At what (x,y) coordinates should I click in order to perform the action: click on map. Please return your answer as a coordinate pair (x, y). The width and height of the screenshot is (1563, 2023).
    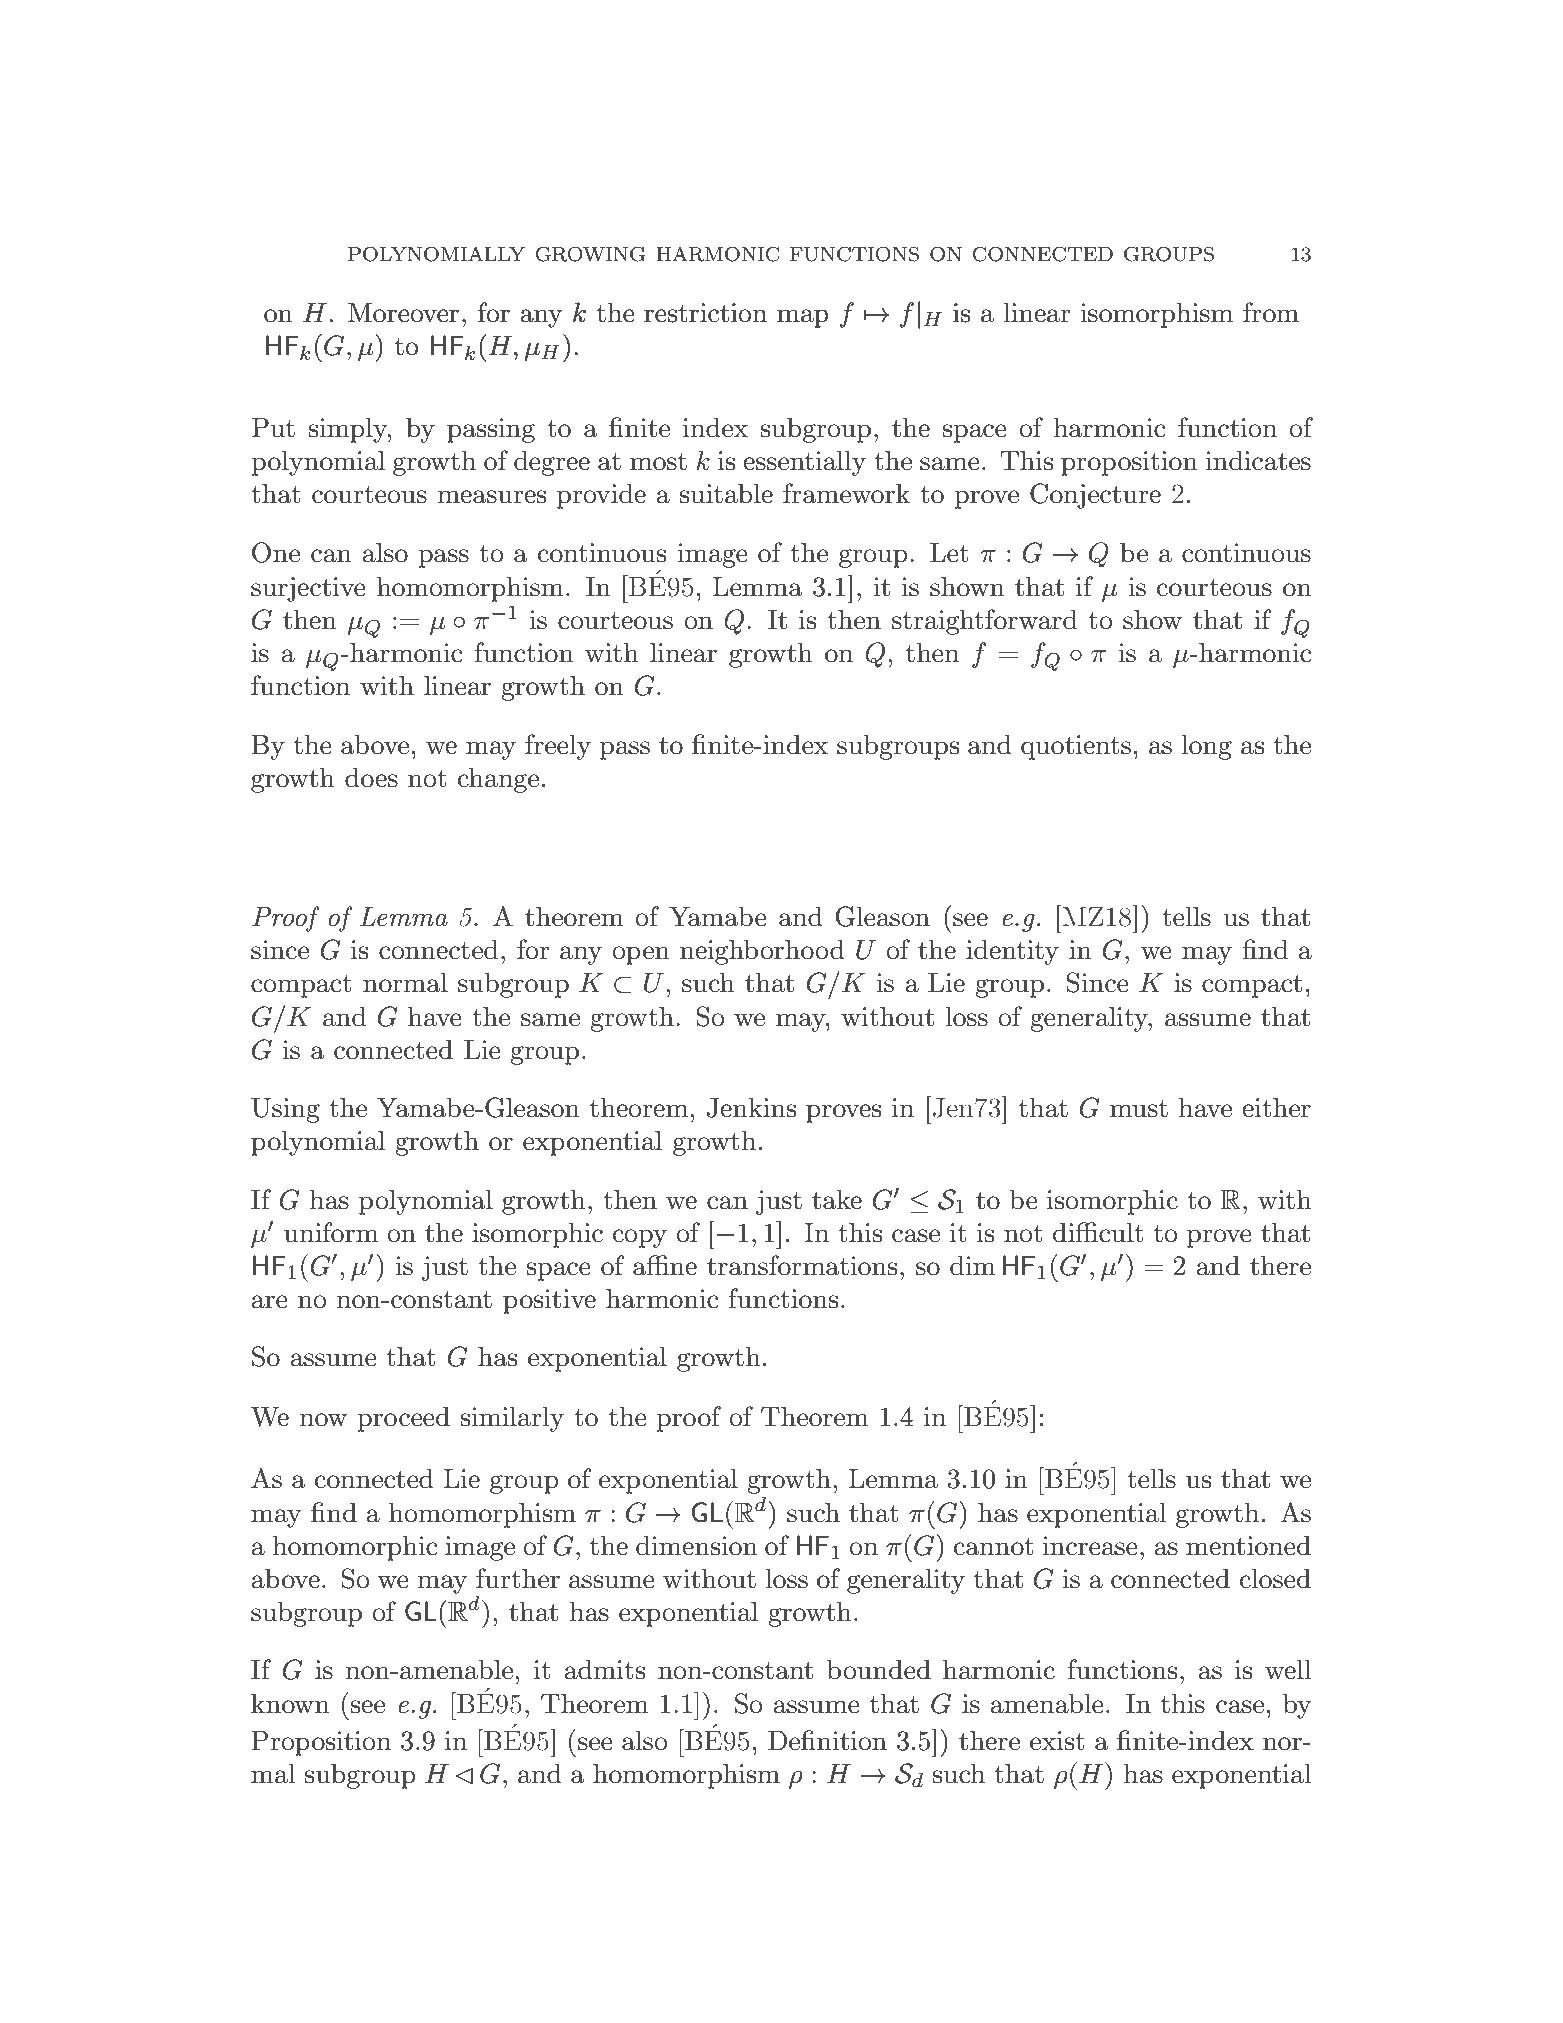
    Looking at the image, I should click on (803, 318).
